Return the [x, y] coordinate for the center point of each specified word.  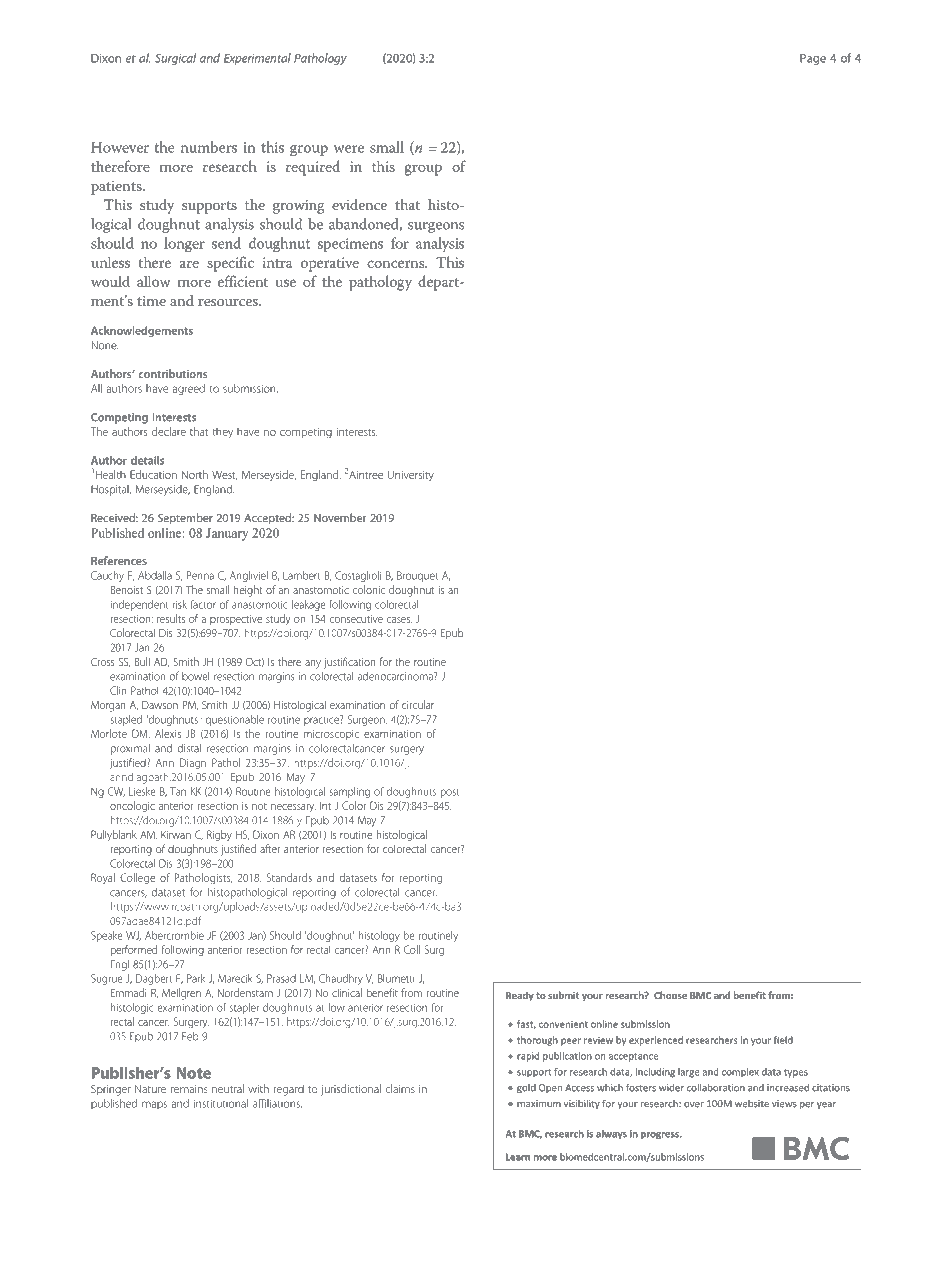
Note [194, 1073]
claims [400, 1088]
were [349, 149]
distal [189, 748]
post [450, 793]
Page [813, 59]
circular [418, 704]
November [340, 517]
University [411, 476]
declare [169, 431]
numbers [209, 147]
